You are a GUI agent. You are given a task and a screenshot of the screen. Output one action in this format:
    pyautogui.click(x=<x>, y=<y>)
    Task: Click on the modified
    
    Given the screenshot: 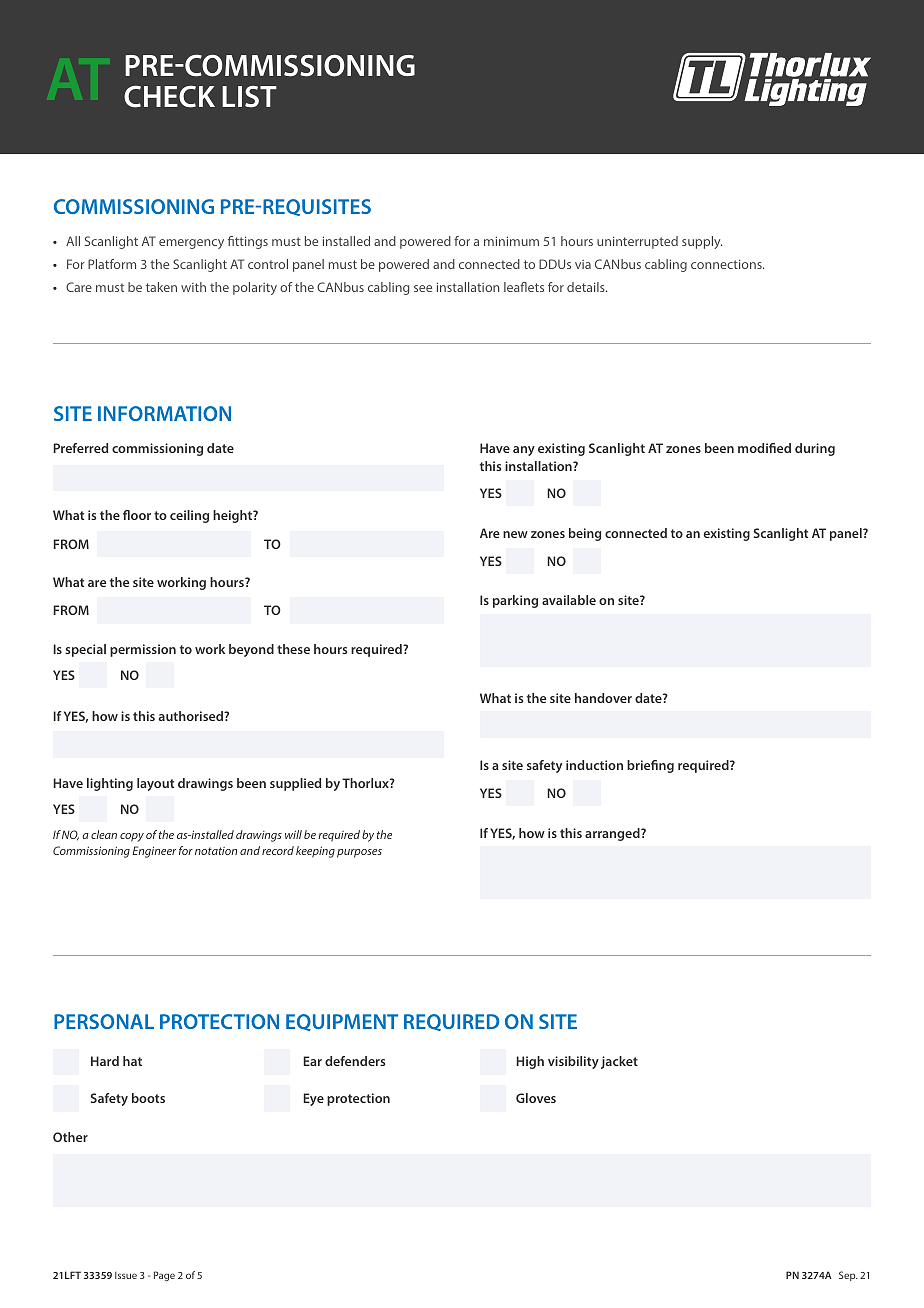 What is the action you would take?
    pyautogui.click(x=764, y=448)
